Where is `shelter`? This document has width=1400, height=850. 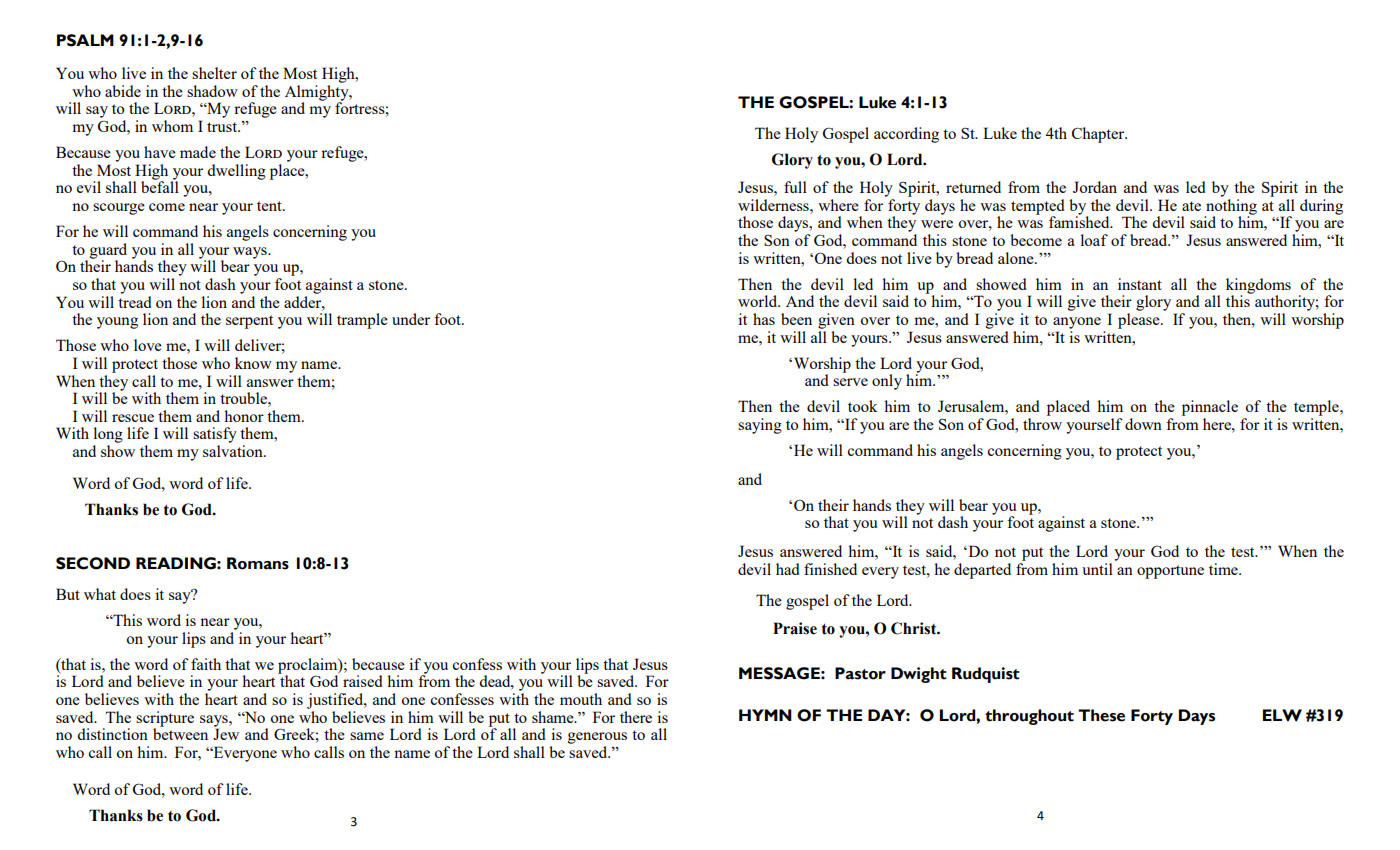 shelter is located at coordinates (214, 73).
